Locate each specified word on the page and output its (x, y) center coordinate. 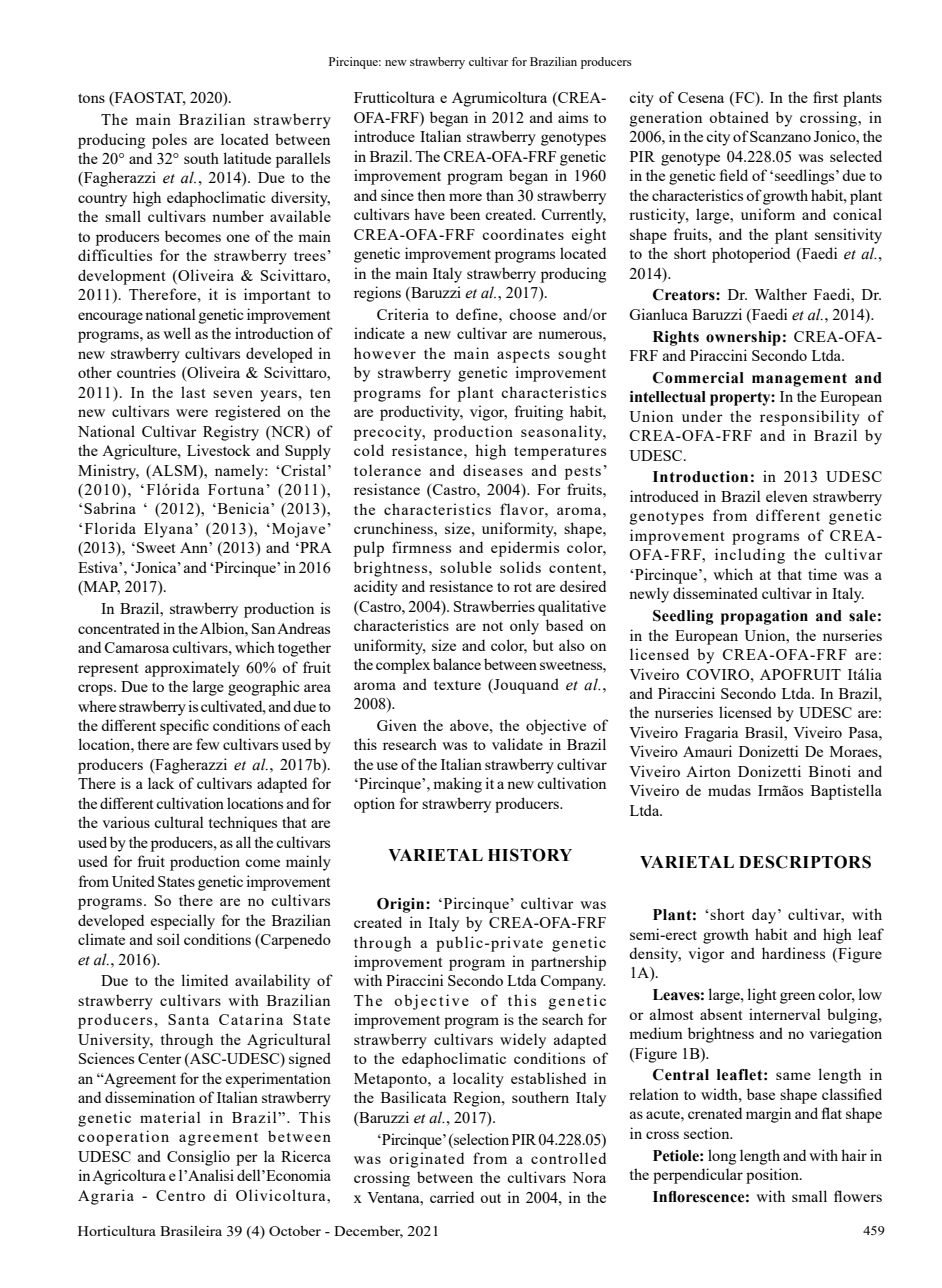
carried (452, 1197)
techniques (243, 824)
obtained (739, 117)
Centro (180, 1195)
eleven (787, 496)
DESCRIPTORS (805, 862)
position (773, 1176)
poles (169, 141)
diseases (493, 470)
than (500, 195)
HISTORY (530, 855)
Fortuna (236, 489)
